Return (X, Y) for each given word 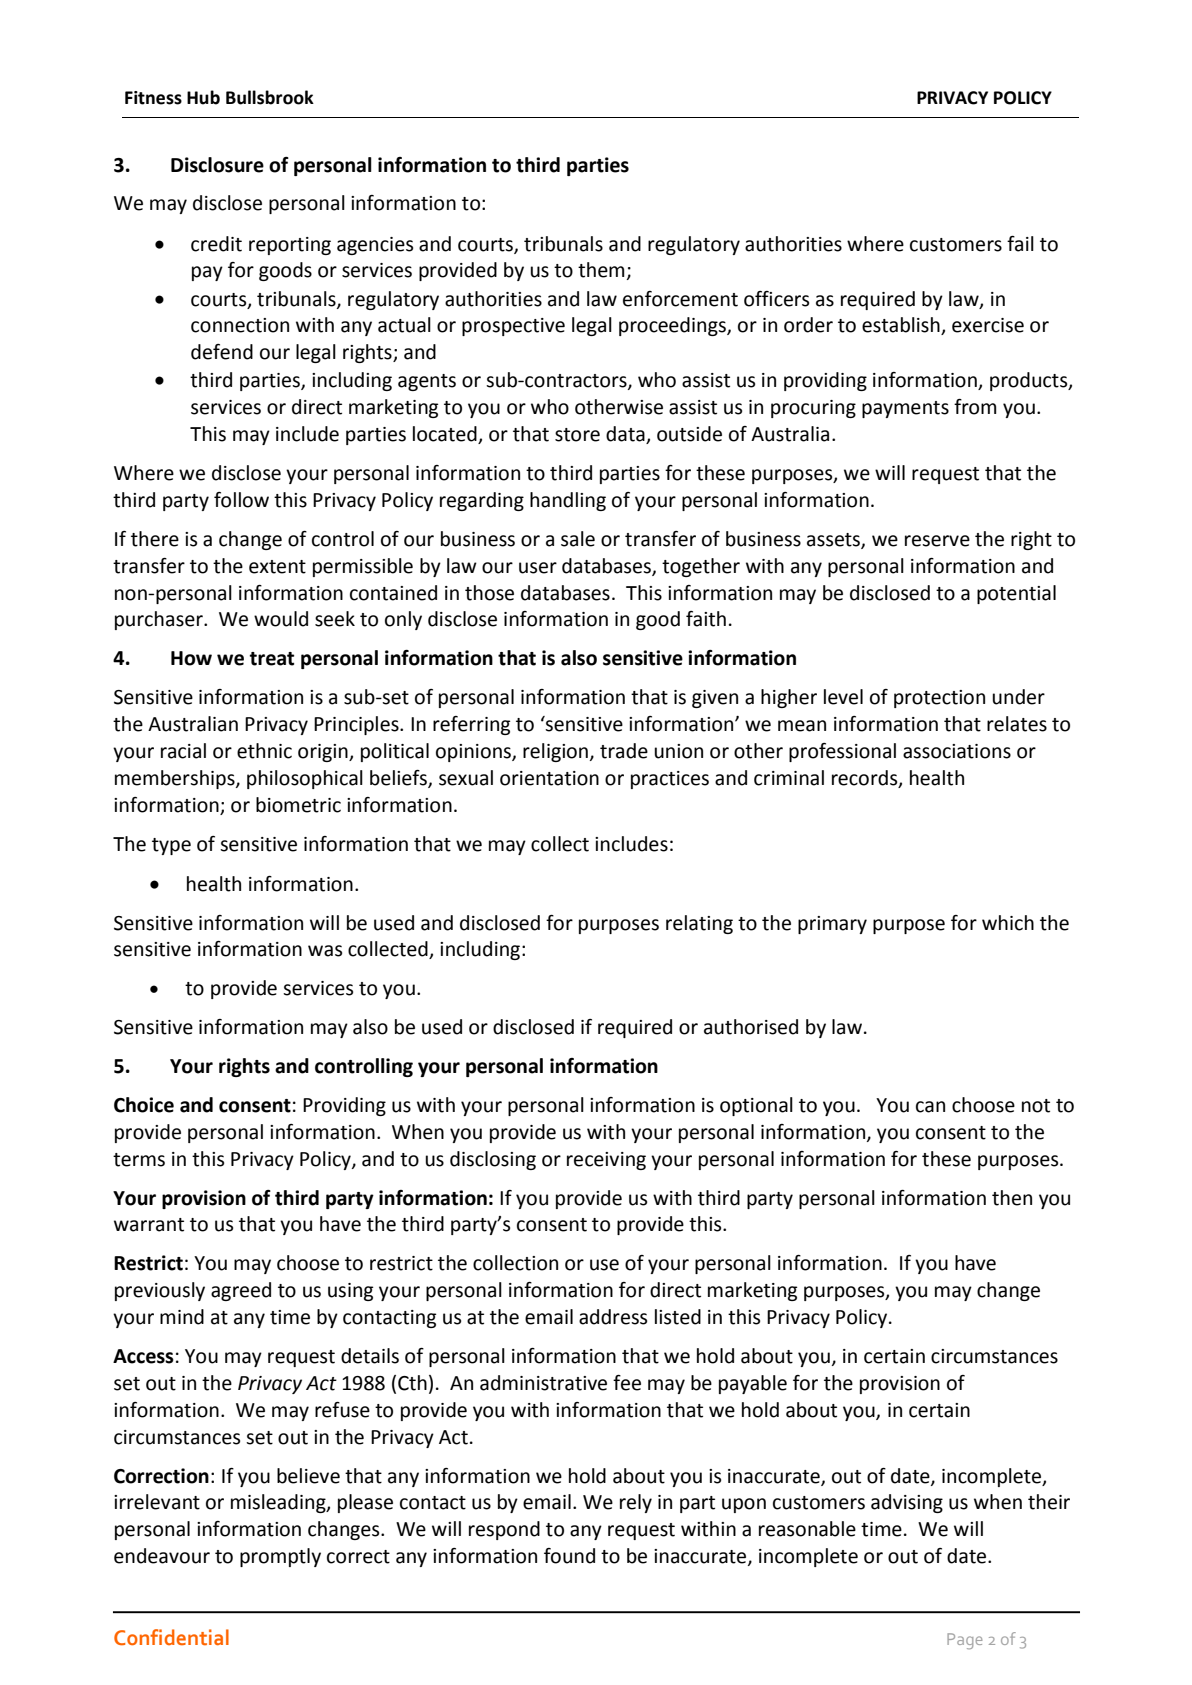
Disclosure (217, 165)
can (930, 1107)
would (281, 619)
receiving (606, 1161)
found (569, 1556)
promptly (280, 1557)
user (538, 568)
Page (964, 1641)
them (602, 271)
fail (1020, 244)
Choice (144, 1105)
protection (939, 699)
